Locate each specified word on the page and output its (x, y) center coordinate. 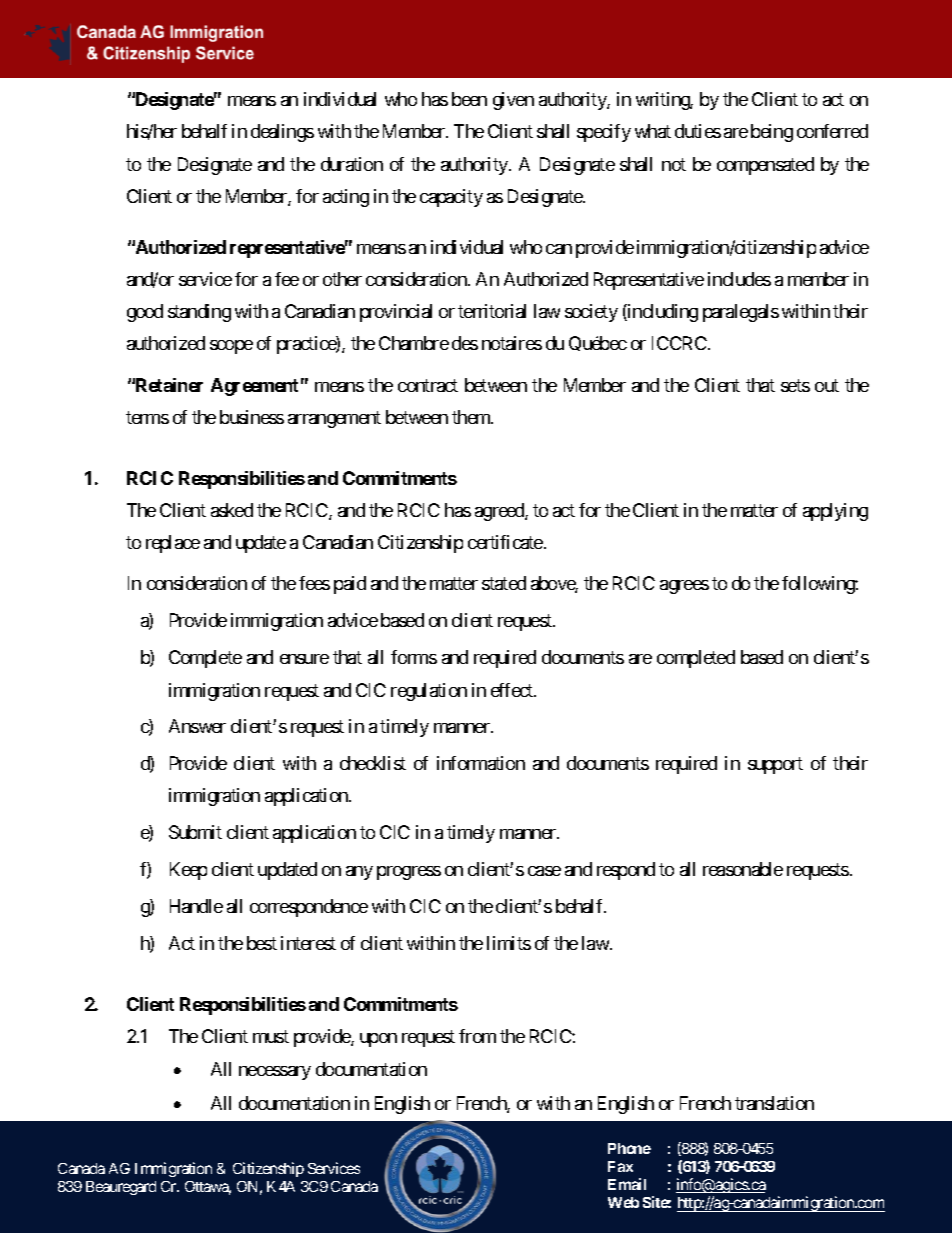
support (775, 766)
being (772, 133)
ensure (304, 659)
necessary (275, 1073)
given (513, 101)
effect (513, 690)
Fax (620, 1166)
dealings (282, 133)
